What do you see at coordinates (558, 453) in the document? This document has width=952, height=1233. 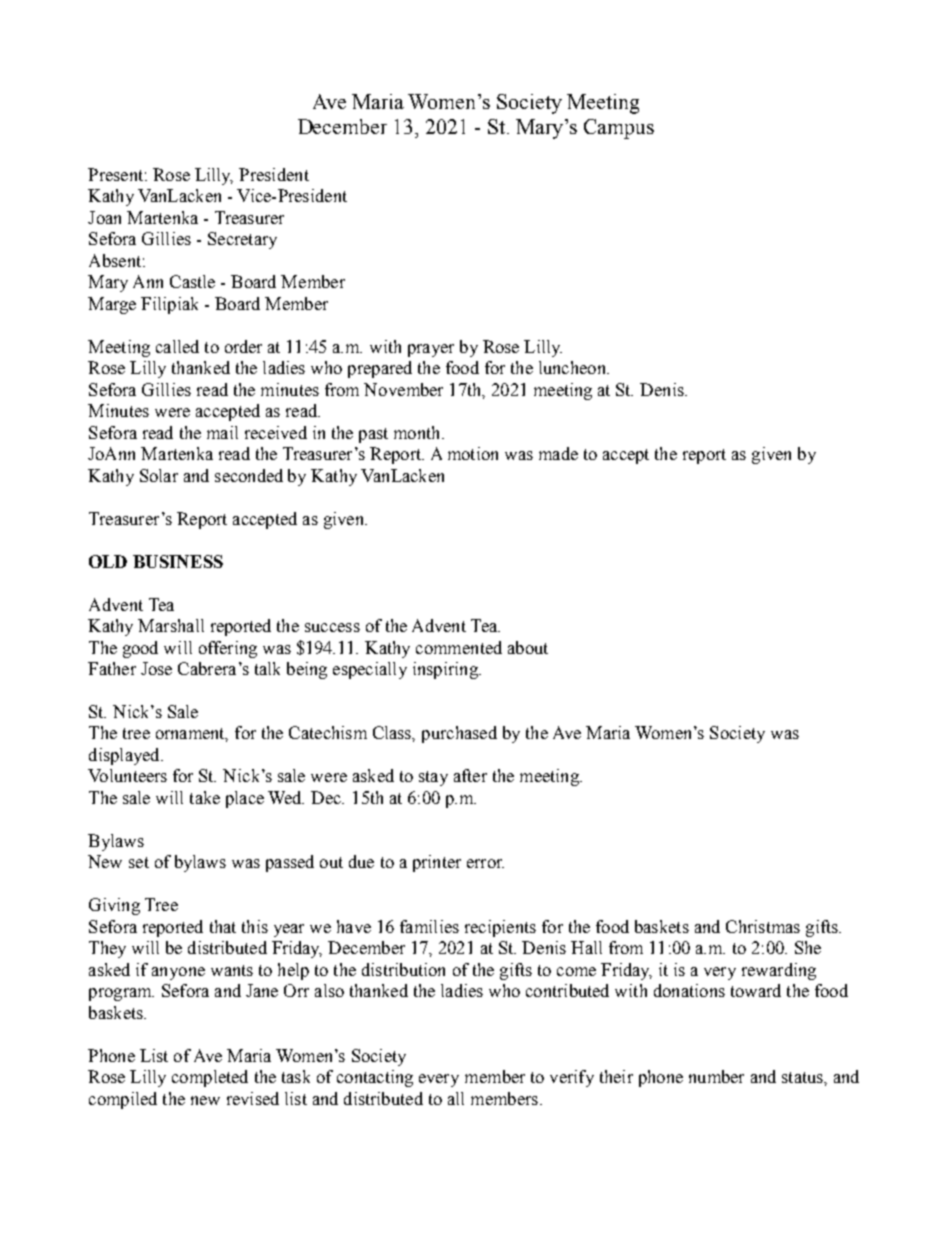 I see `made` at bounding box center [558, 453].
